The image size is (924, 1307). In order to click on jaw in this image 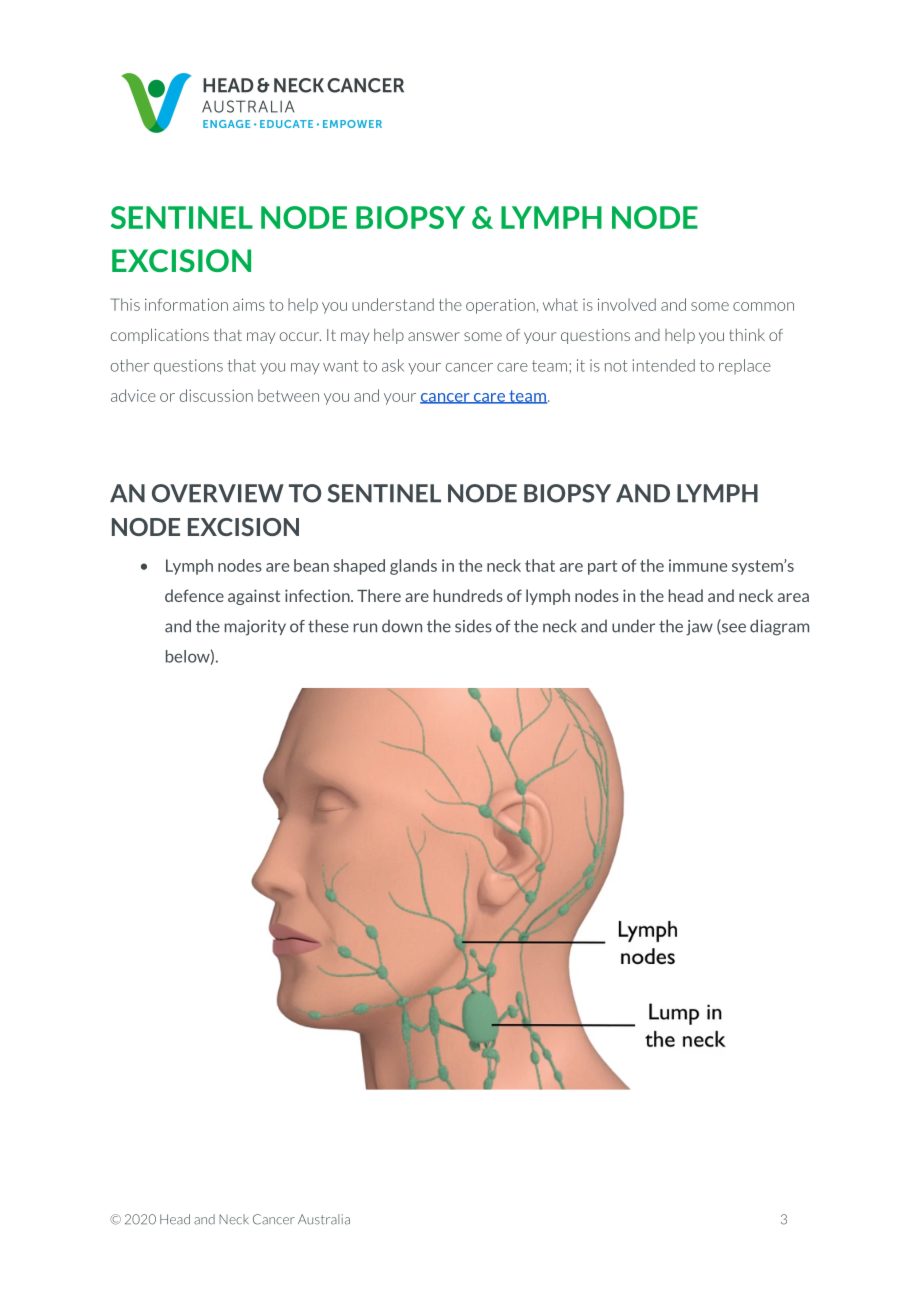, I will do `click(699, 628)`.
